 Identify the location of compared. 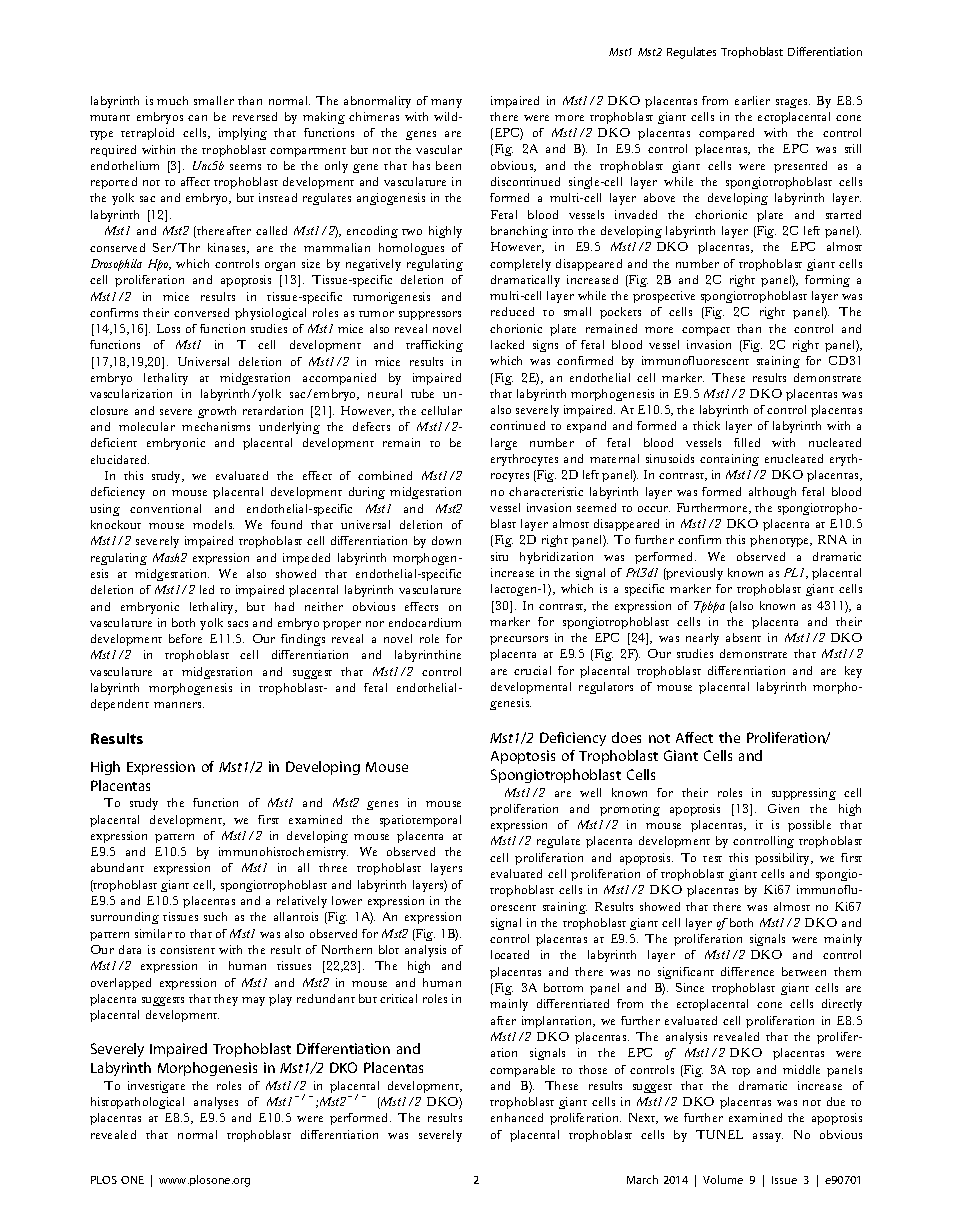
(726, 134).
